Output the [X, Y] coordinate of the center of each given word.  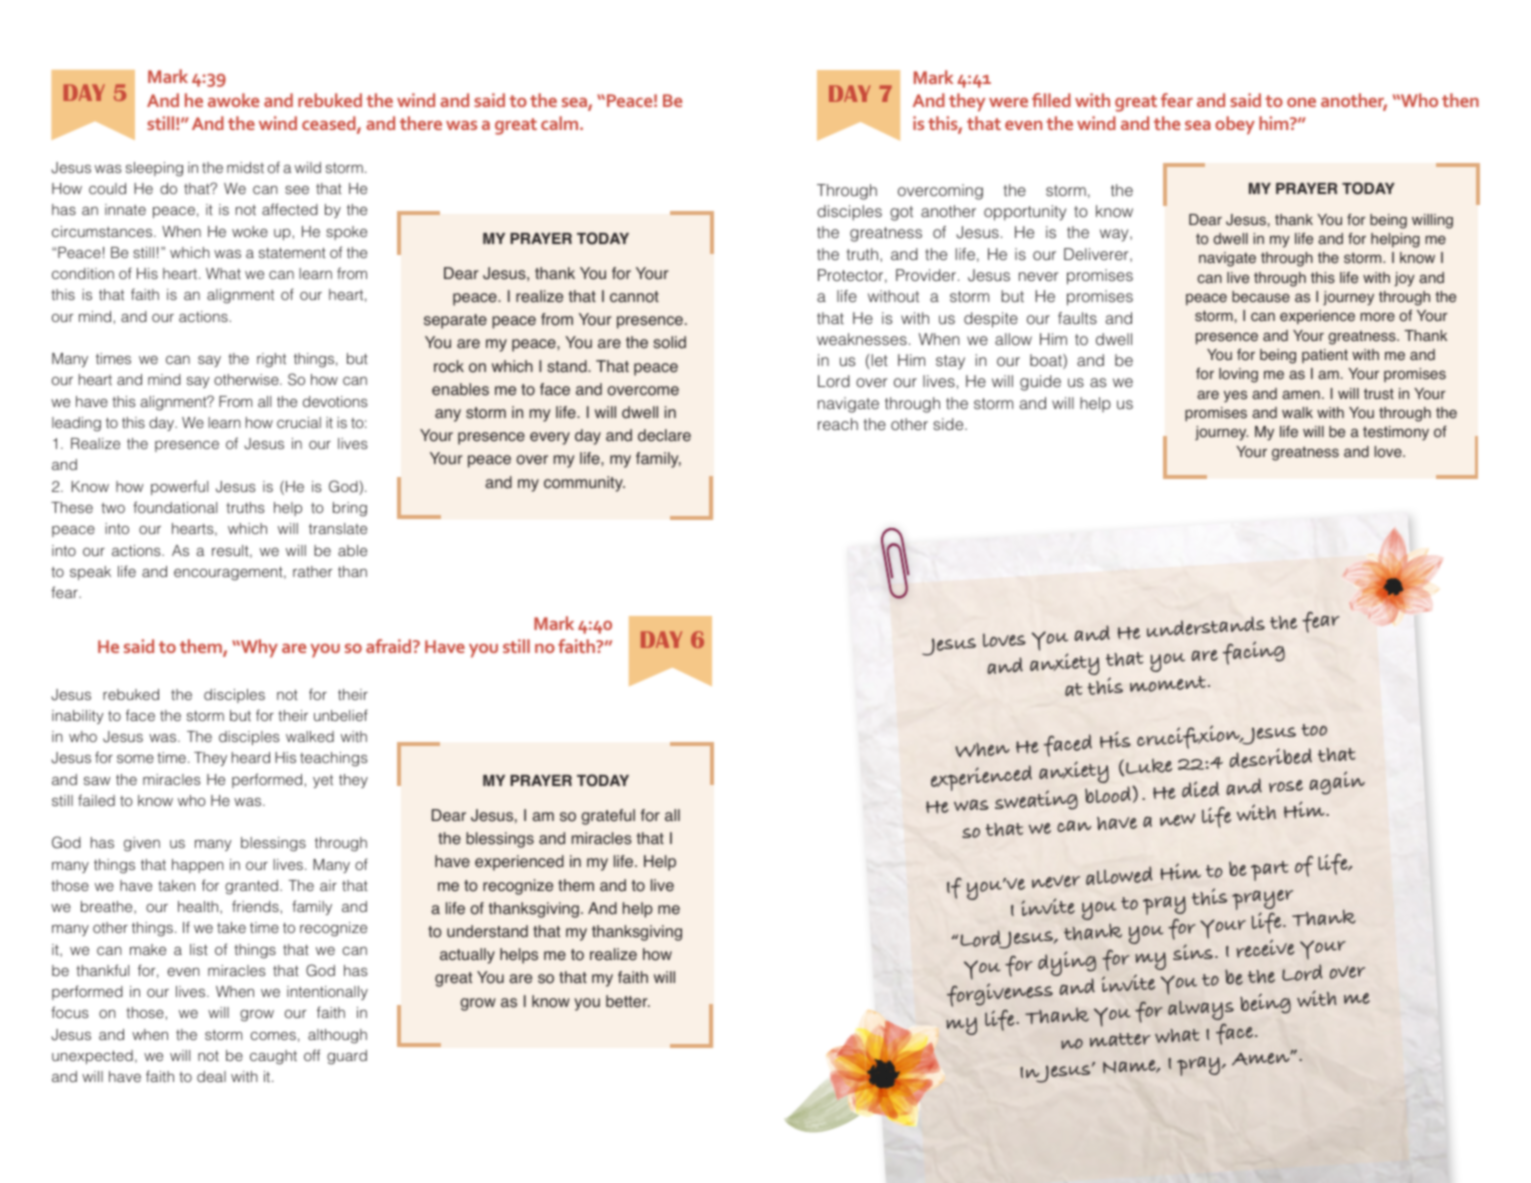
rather [312, 571]
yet [323, 781]
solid [669, 342]
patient [1325, 356]
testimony [1396, 433]
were [1008, 102]
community [584, 484]
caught [273, 1057]
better [628, 1001]
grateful [608, 817]
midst [245, 167]
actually [467, 956]
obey [1235, 125]
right [271, 360]
